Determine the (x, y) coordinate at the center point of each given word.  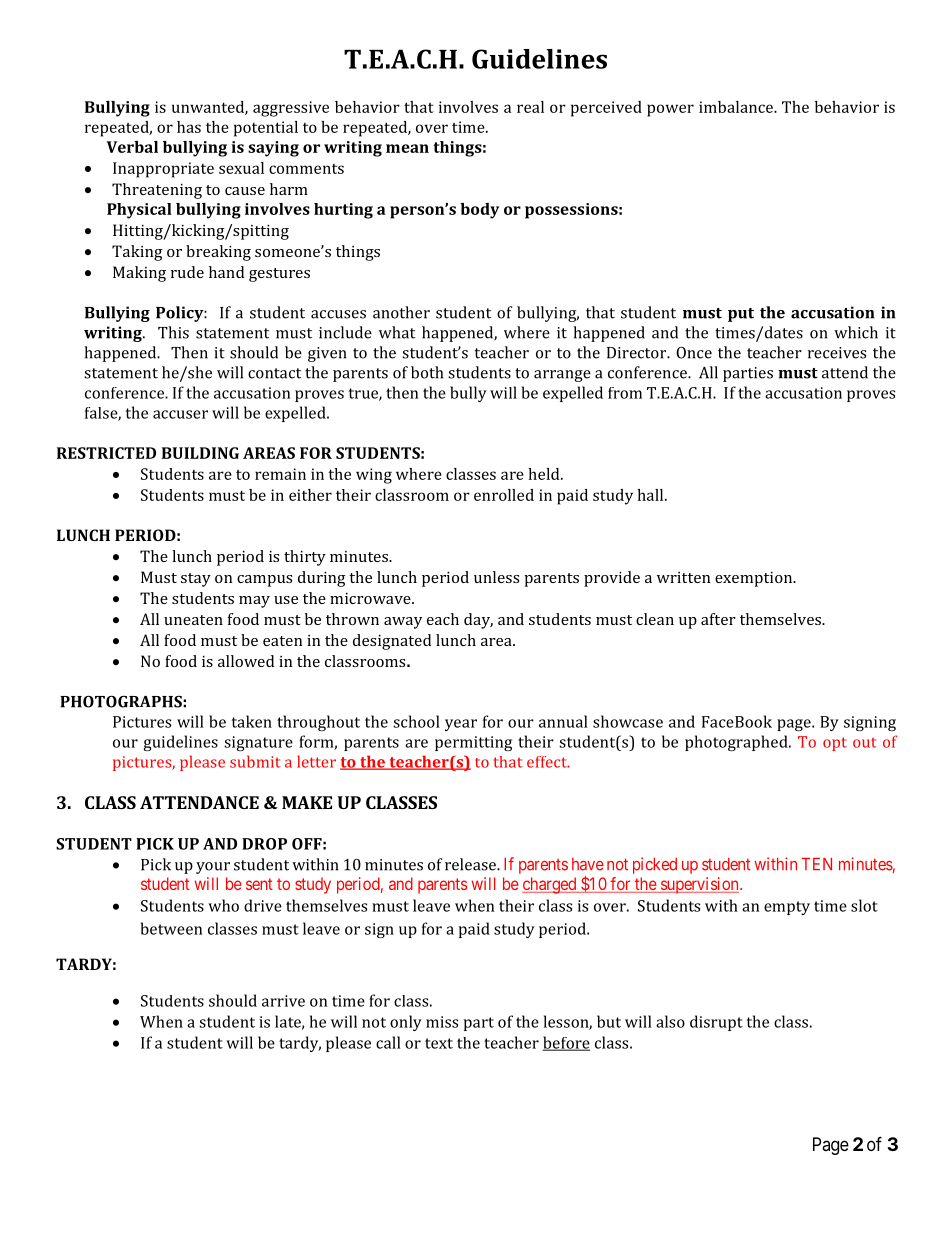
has (189, 127)
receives (837, 353)
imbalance (737, 107)
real (530, 107)
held (545, 474)
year (461, 725)
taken (252, 721)
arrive (283, 1001)
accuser (180, 414)
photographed (737, 743)
